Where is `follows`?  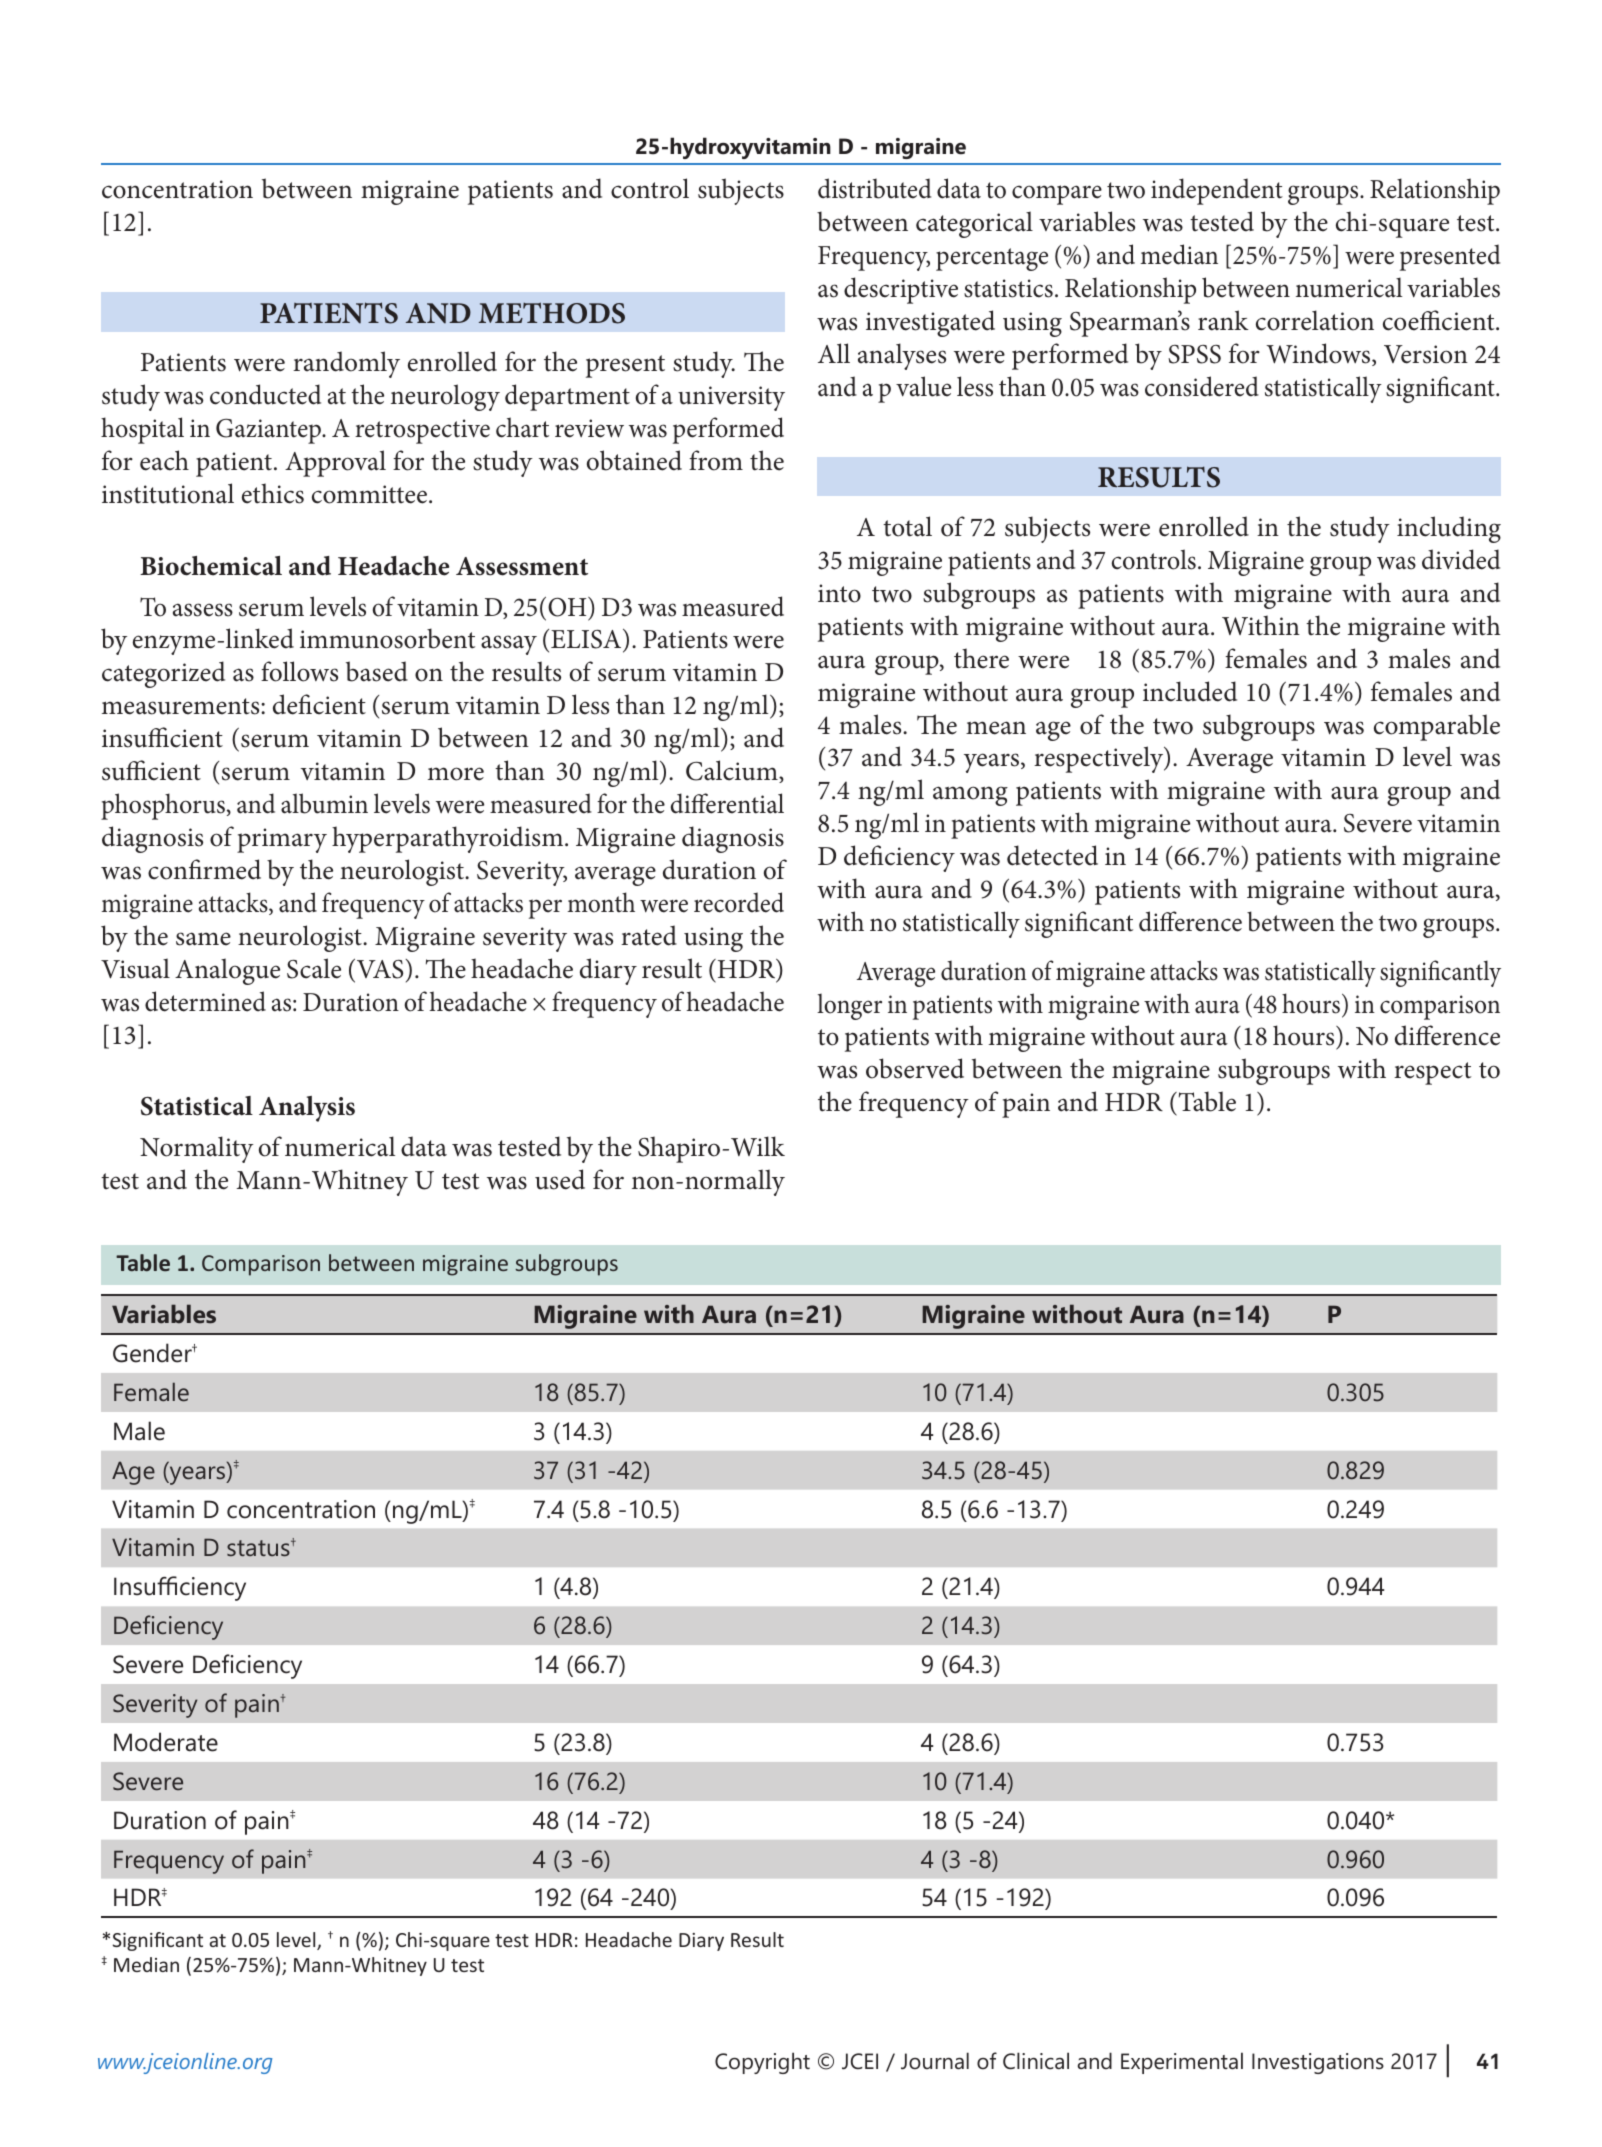
follows is located at coordinates (299, 671).
